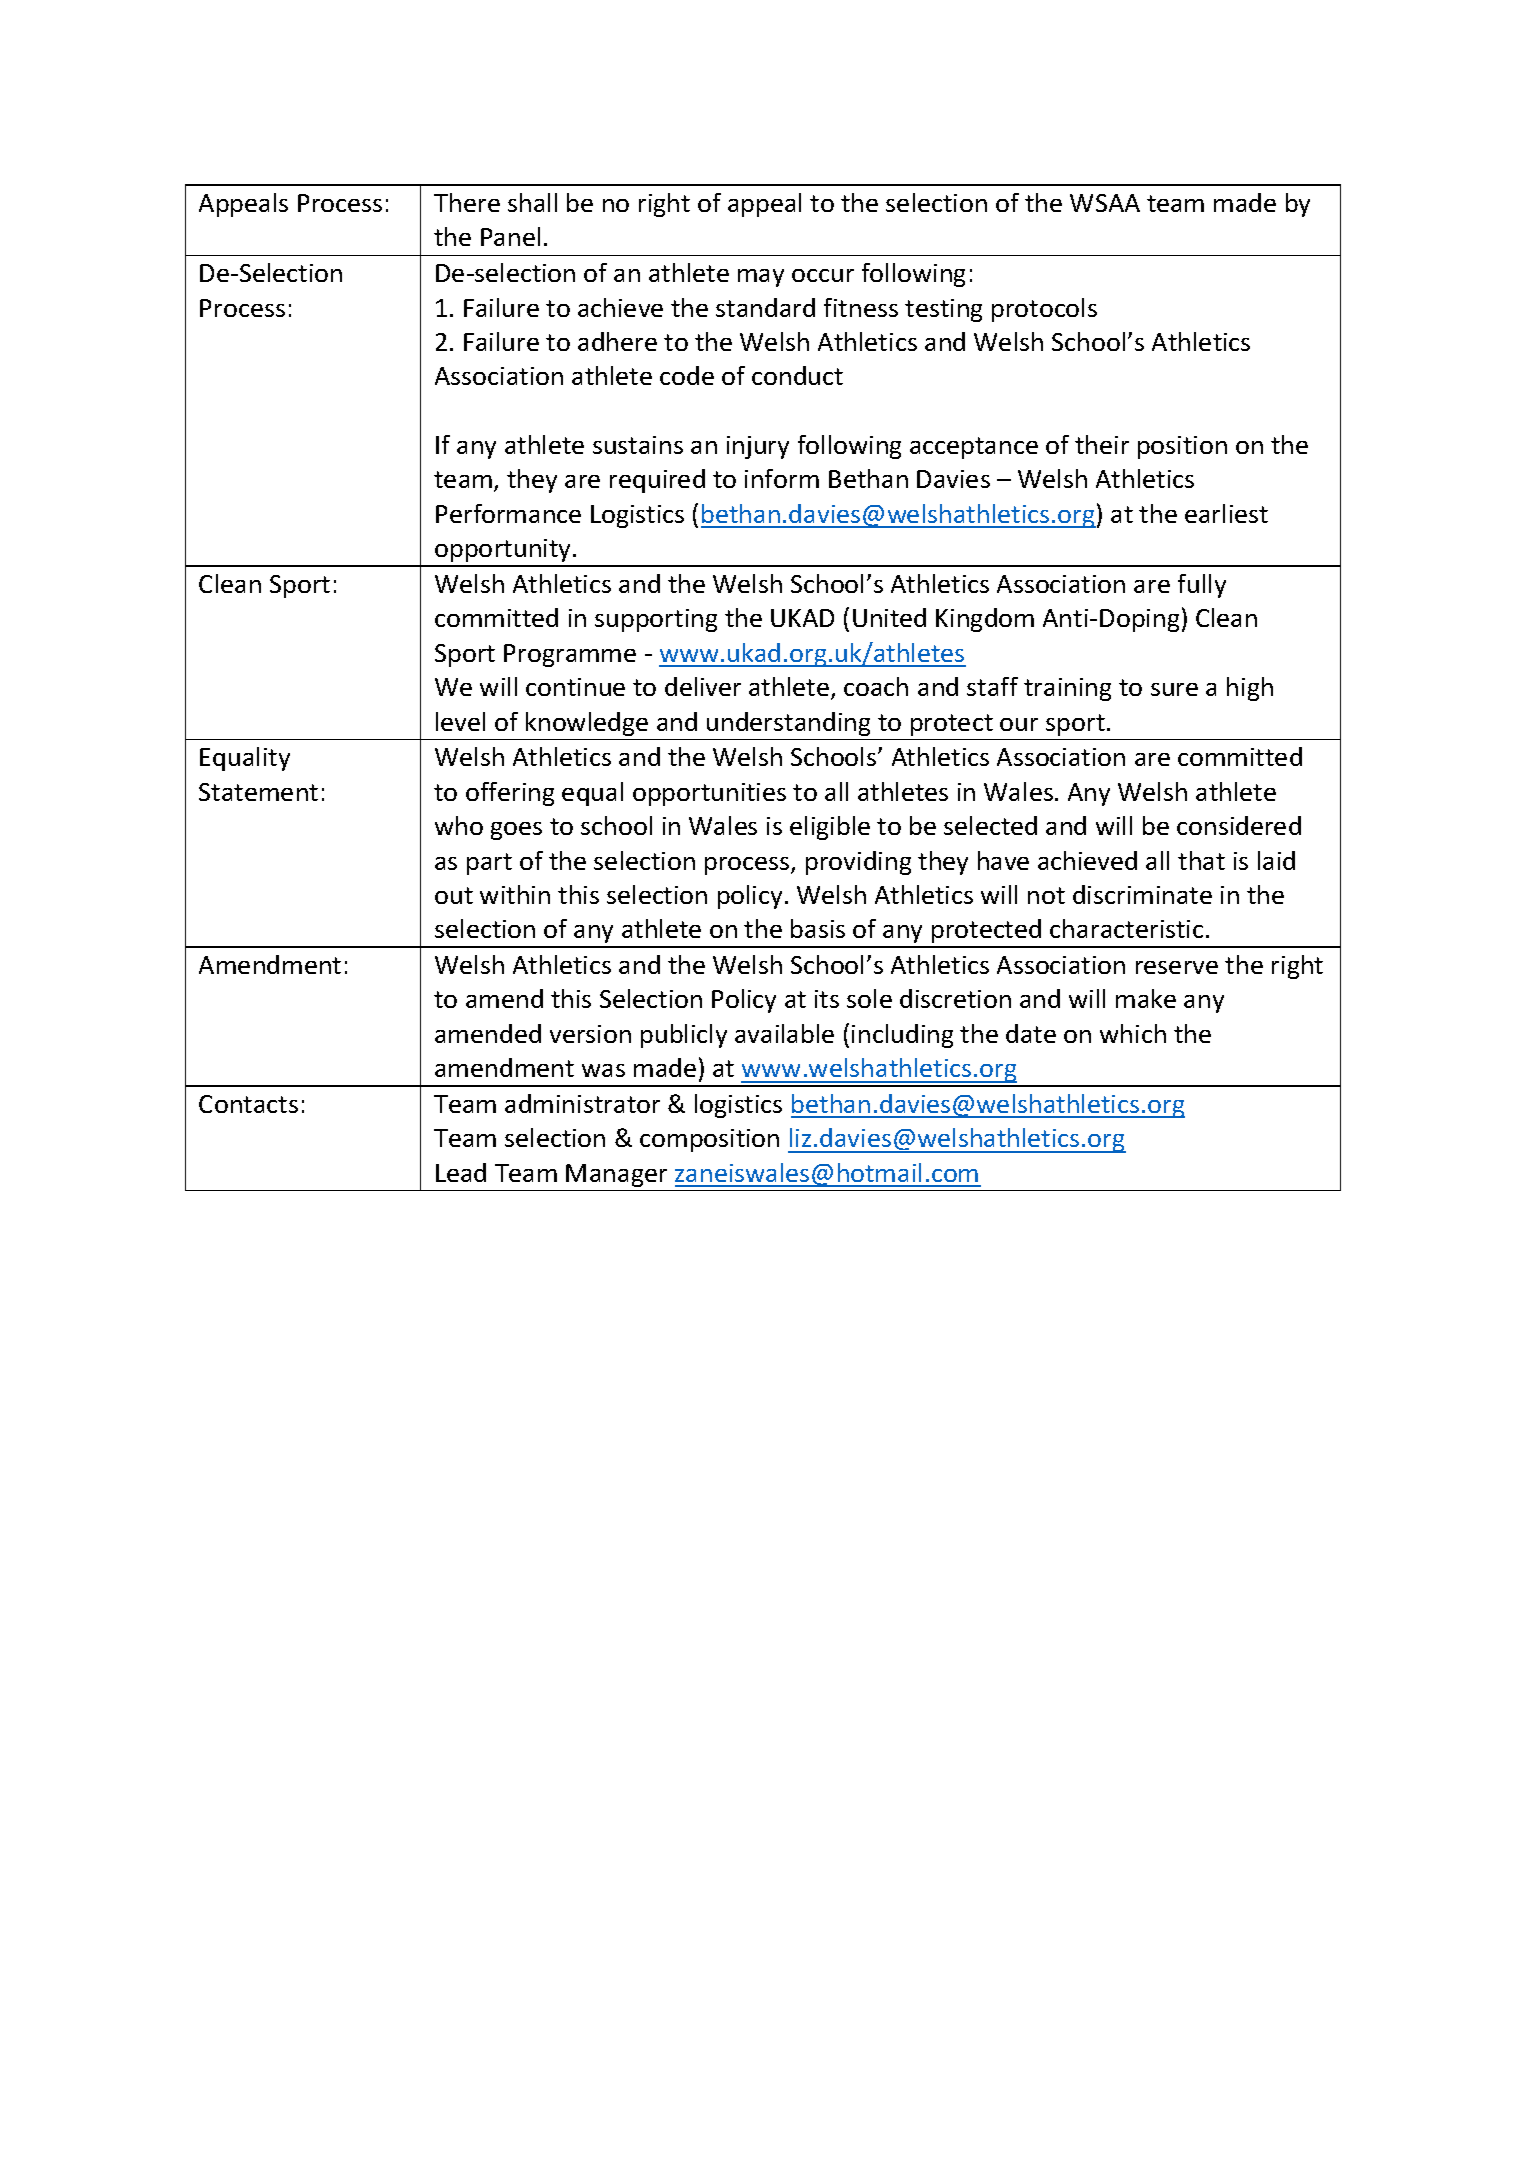 This page has height=2157, width=1525. I want to click on sure, so click(1174, 689).
